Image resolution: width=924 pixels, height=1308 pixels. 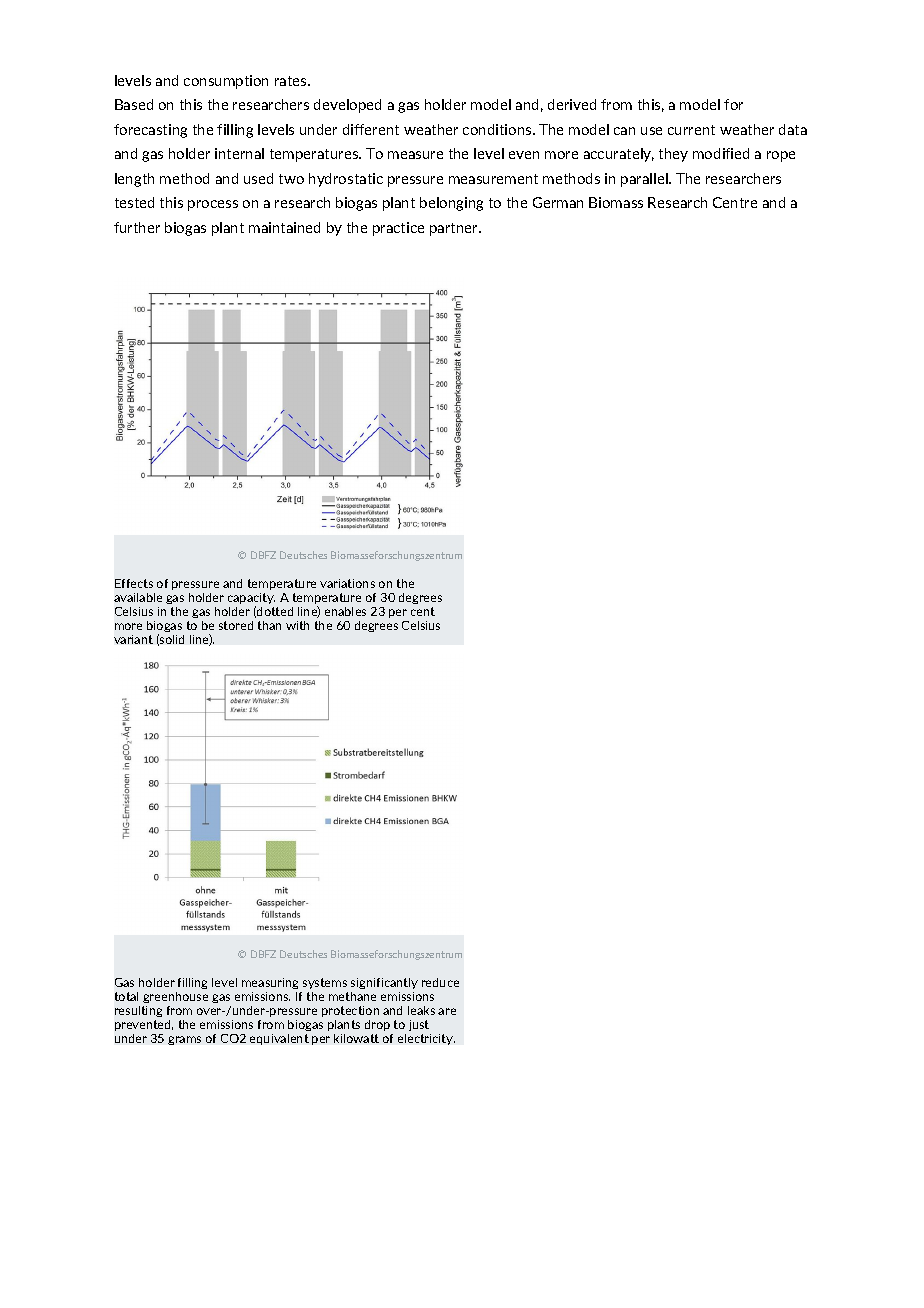 What do you see at coordinates (691, 130) in the screenshot?
I see `current` at bounding box center [691, 130].
